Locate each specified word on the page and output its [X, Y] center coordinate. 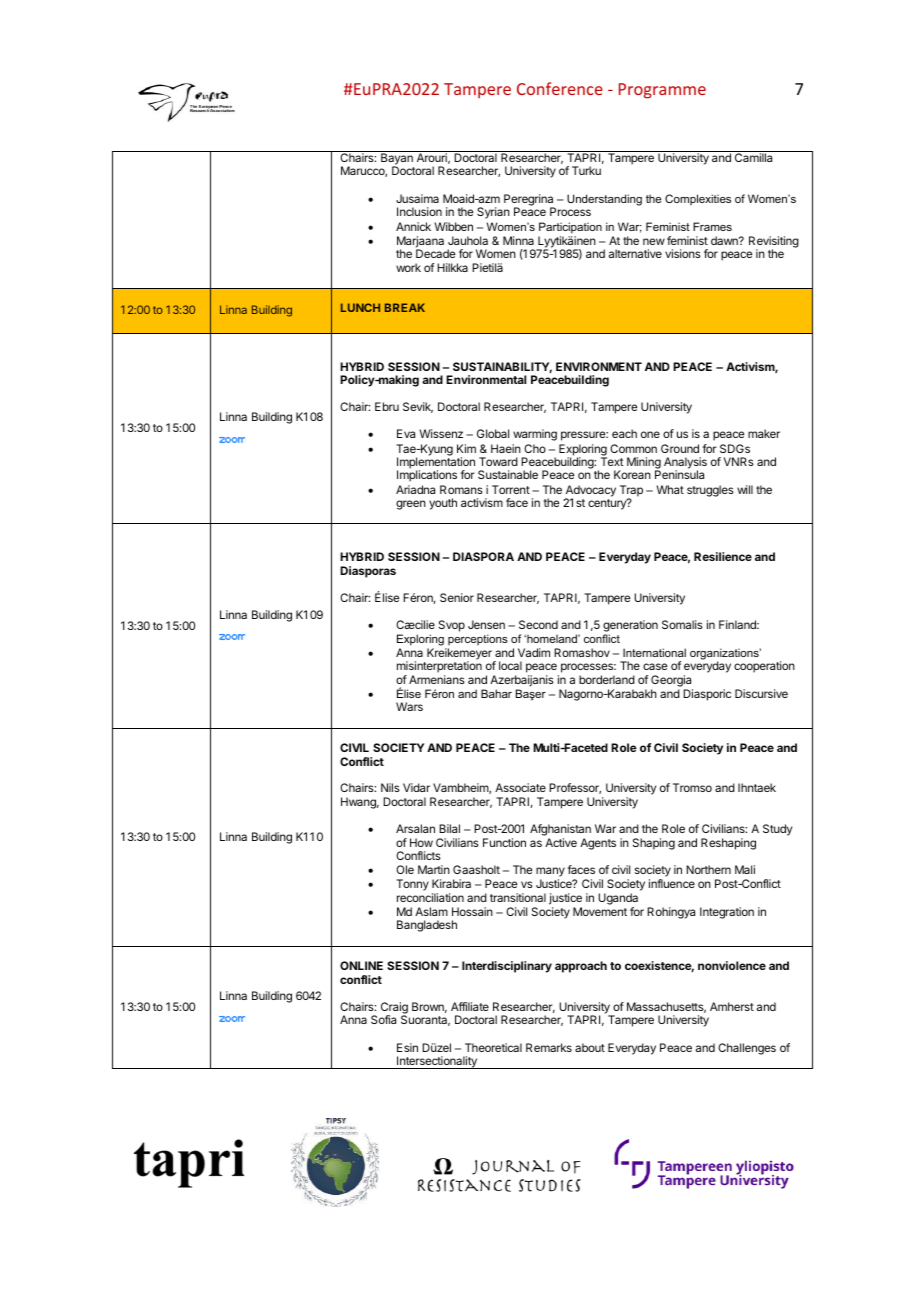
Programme [662, 91]
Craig [394, 1009]
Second [538, 624]
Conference [560, 88]
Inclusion [419, 211]
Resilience [723, 556]
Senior [457, 597]
